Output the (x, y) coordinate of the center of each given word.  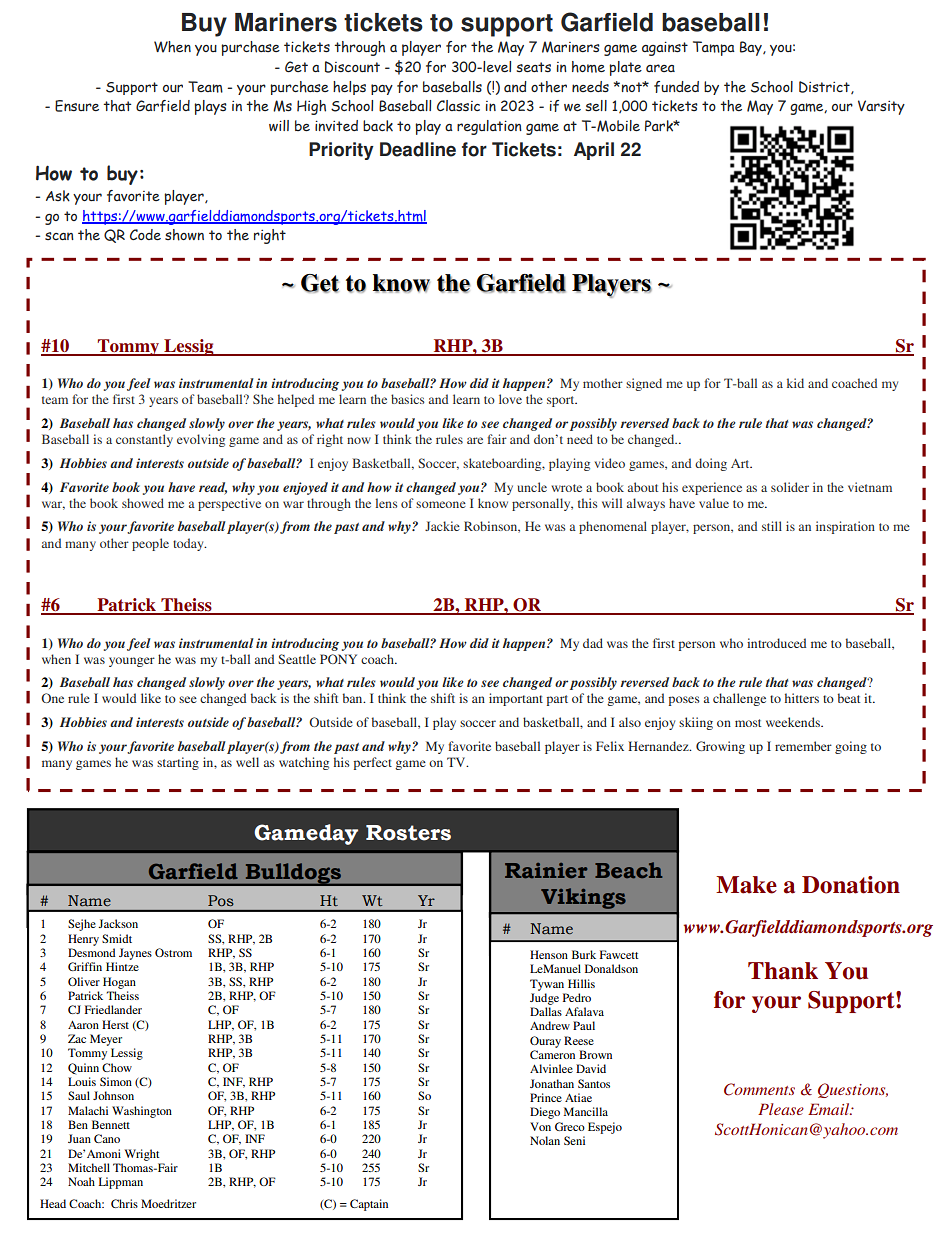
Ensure (77, 106)
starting (178, 763)
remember (803, 746)
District (825, 87)
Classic (458, 105)
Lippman (121, 1183)
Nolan (545, 1140)
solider (790, 487)
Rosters (408, 833)
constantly (144, 440)
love (510, 399)
